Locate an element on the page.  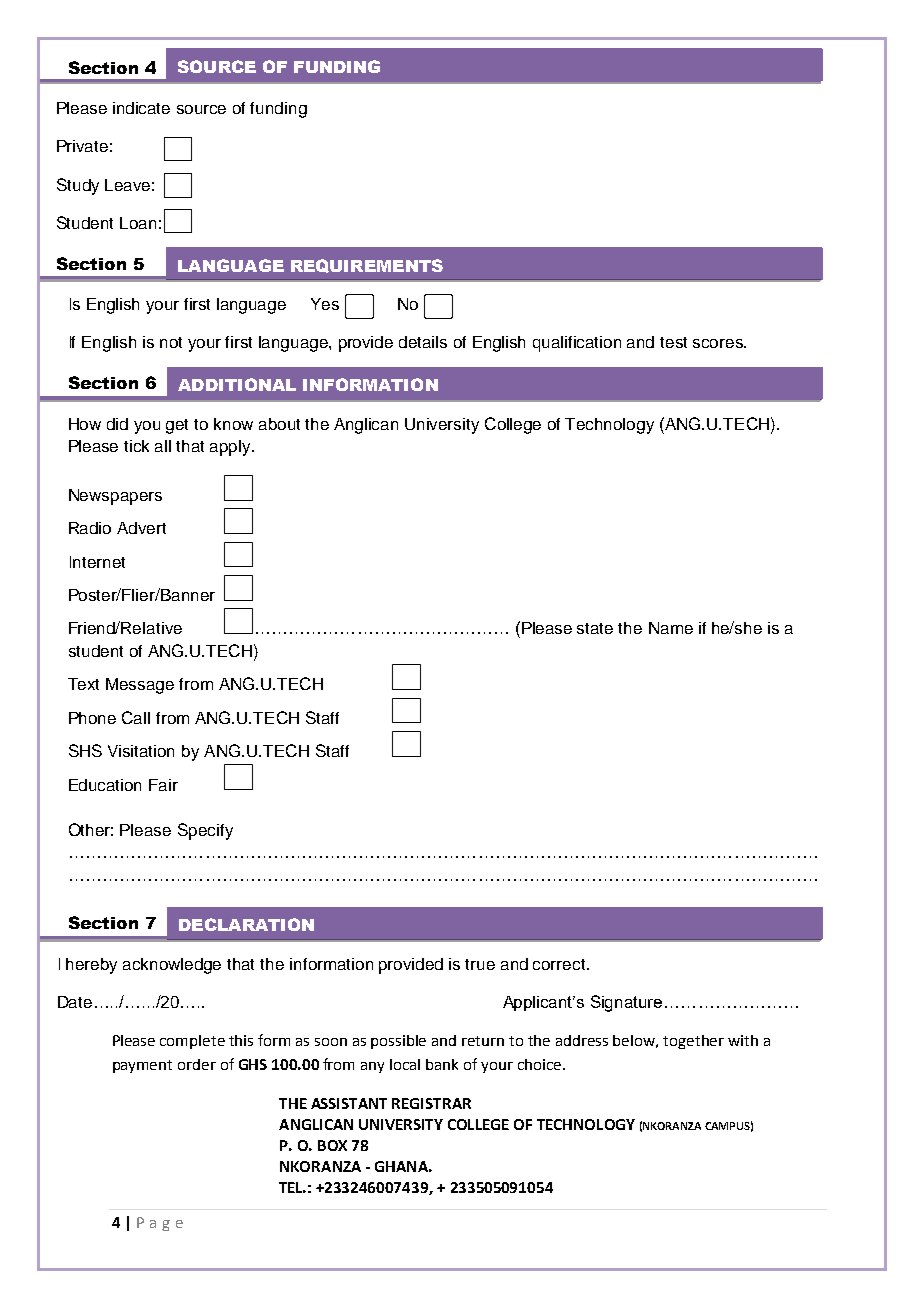
Name is located at coordinates (671, 628).
